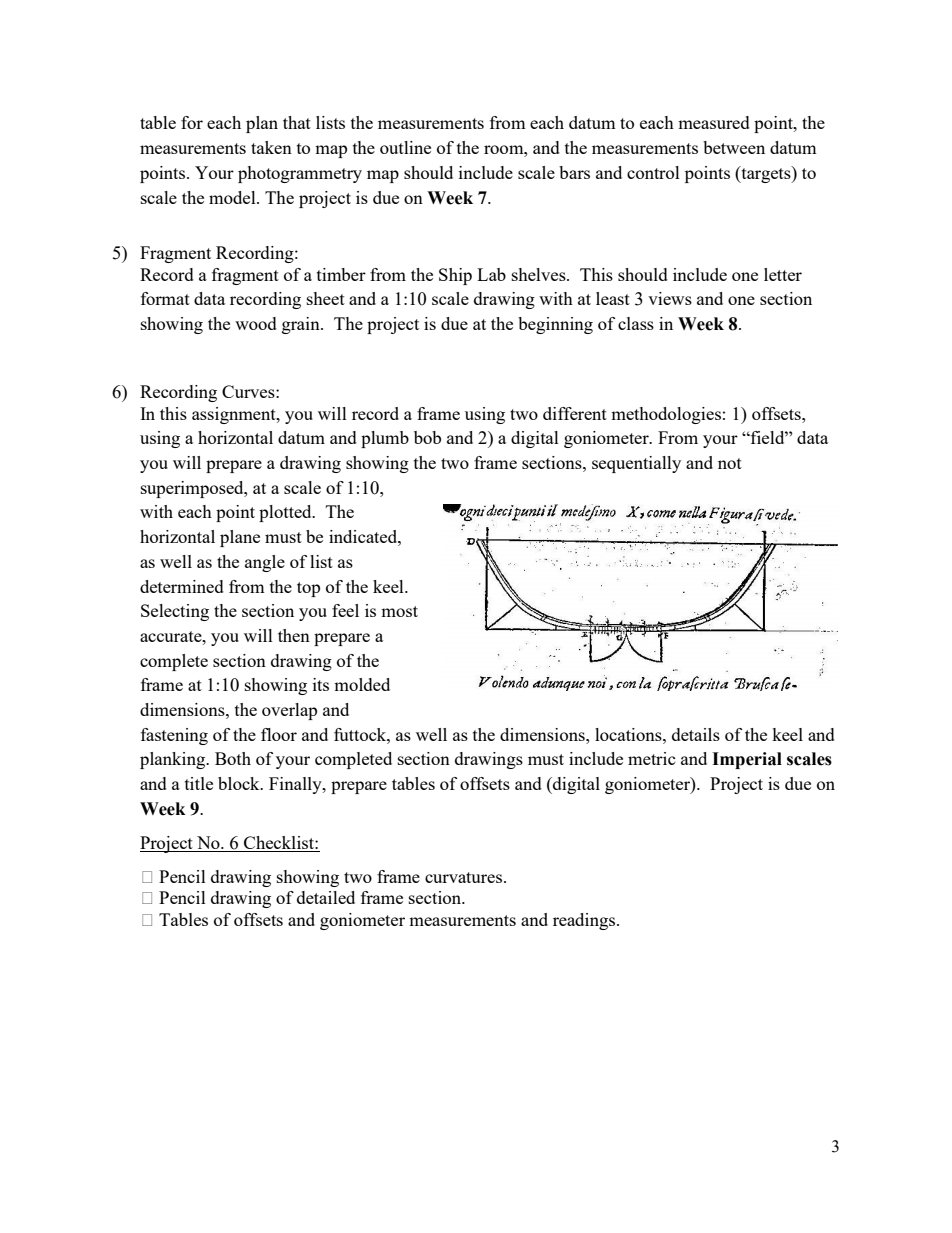  What do you see at coordinates (427, 437) in the screenshot?
I see `bob` at bounding box center [427, 437].
